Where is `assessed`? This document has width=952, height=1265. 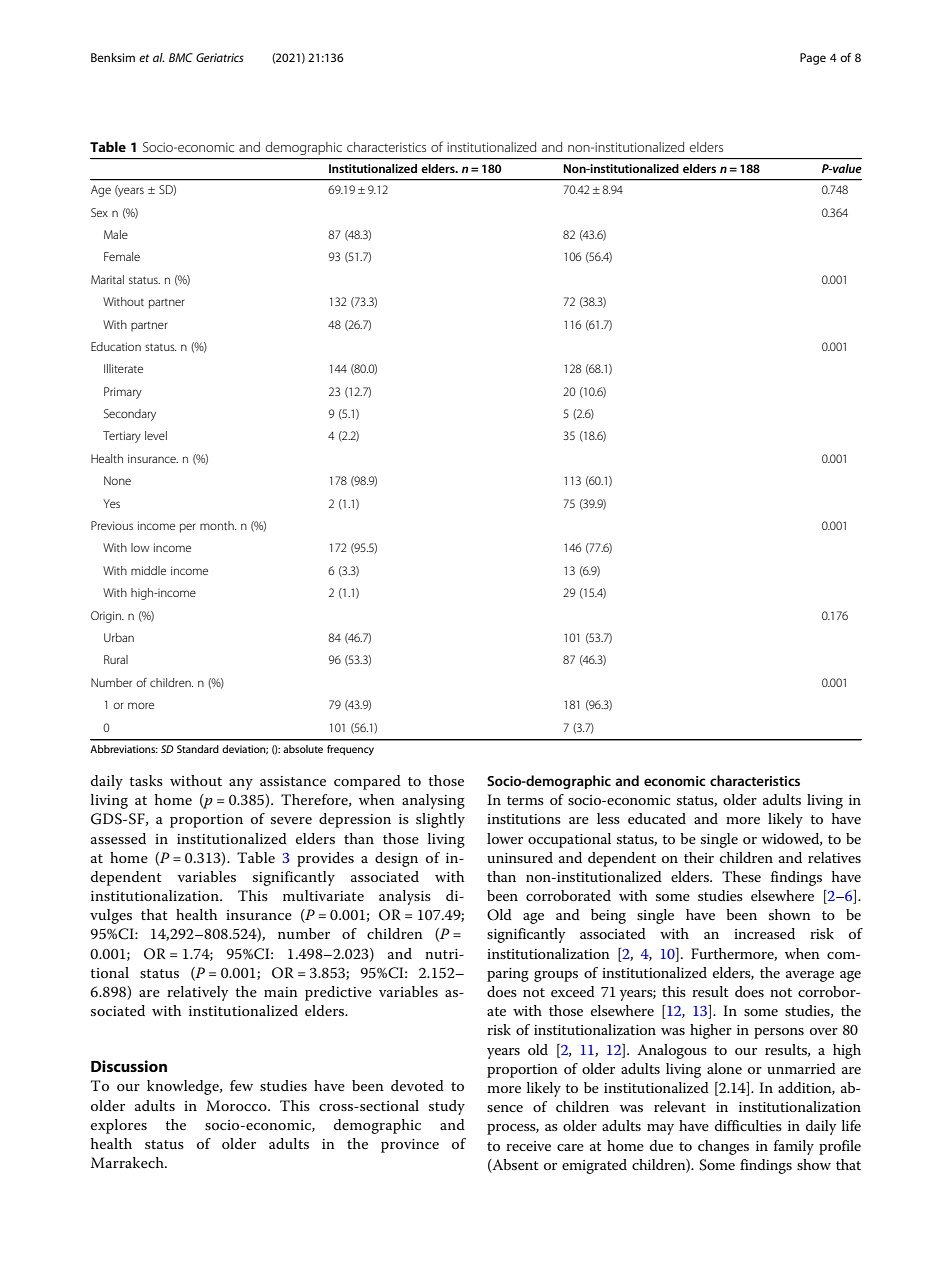
assessed is located at coordinates (118, 838).
